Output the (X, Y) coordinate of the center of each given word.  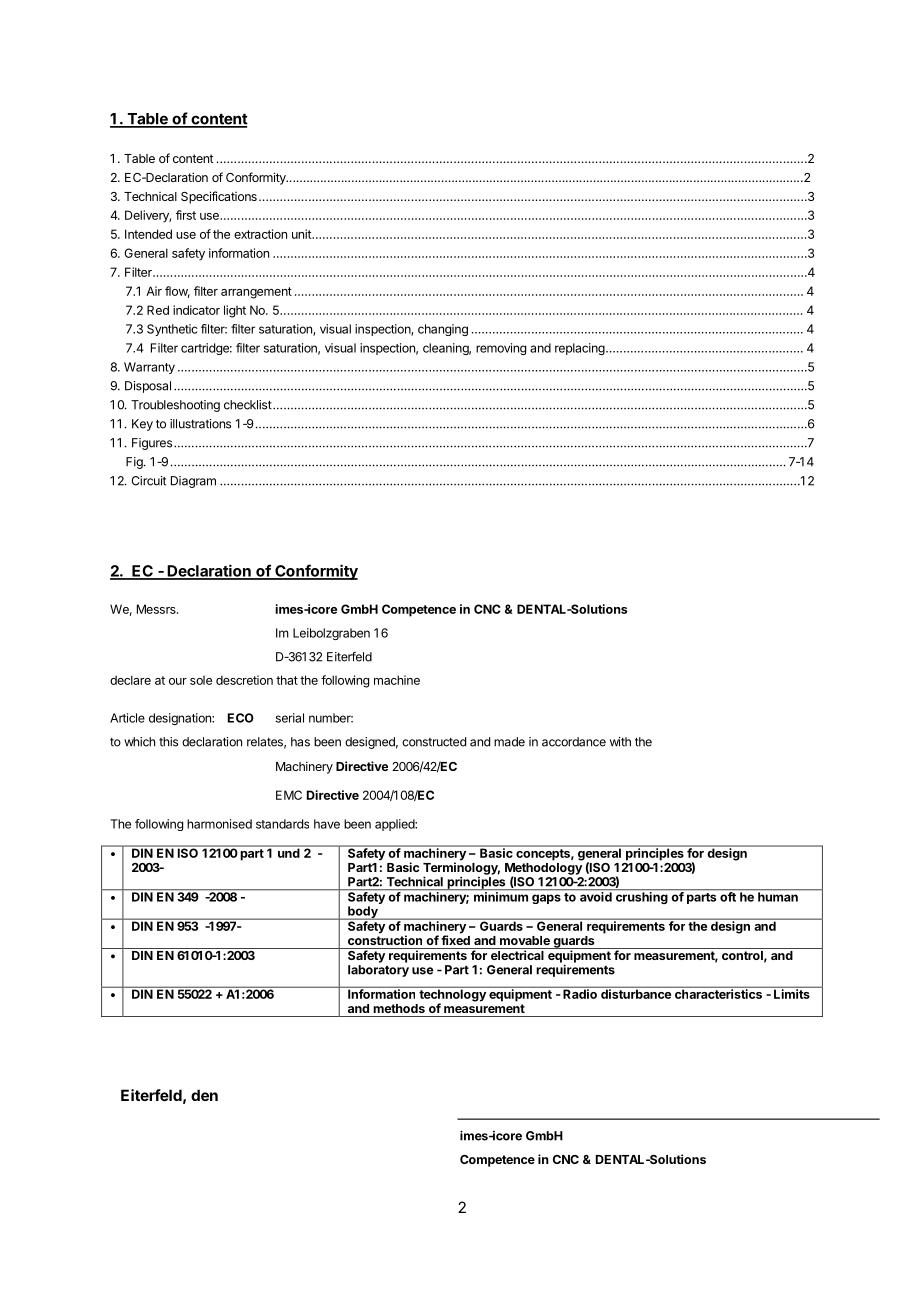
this (168, 742)
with (620, 742)
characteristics (718, 993)
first (186, 215)
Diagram (193, 482)
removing (501, 349)
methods (399, 1008)
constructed (434, 742)
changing (443, 330)
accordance (574, 742)
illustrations (200, 424)
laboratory (378, 971)
